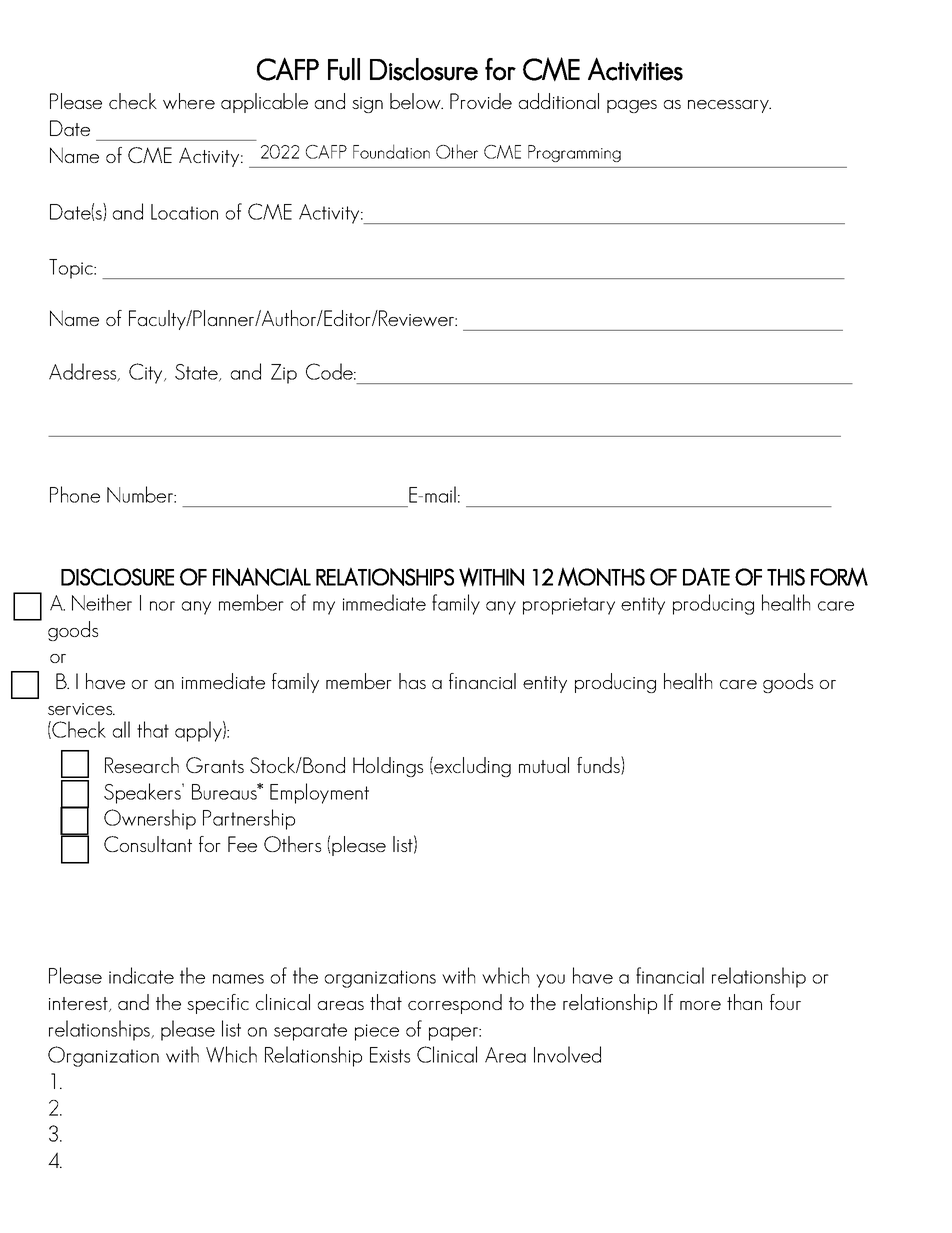 This image has height=1233, width=952. I want to click on than, so click(744, 1002).
